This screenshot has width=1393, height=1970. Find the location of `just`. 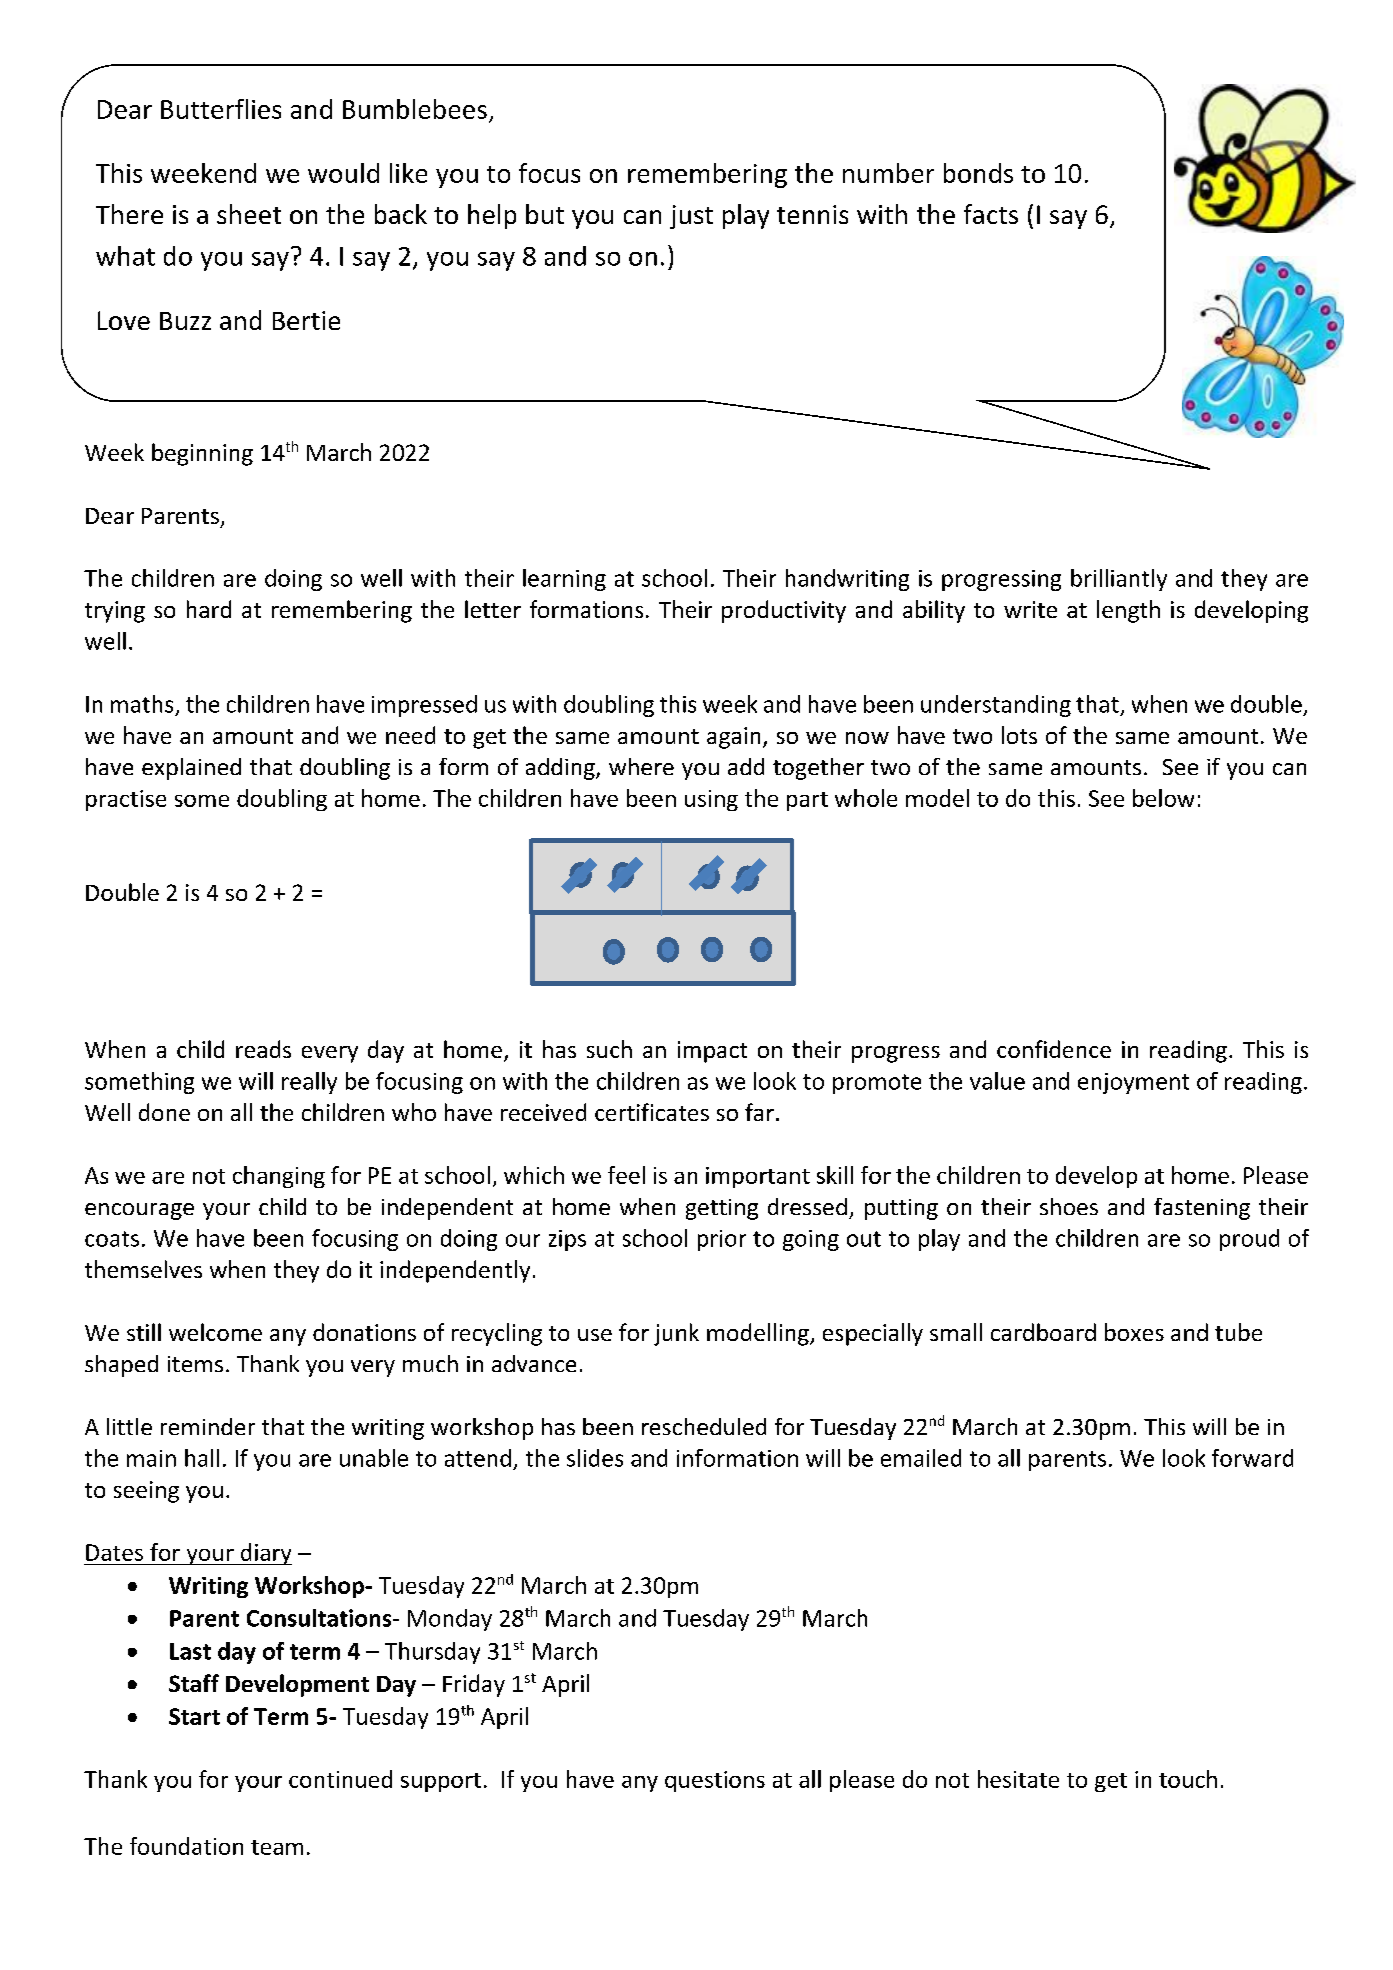

just is located at coordinates (691, 217).
